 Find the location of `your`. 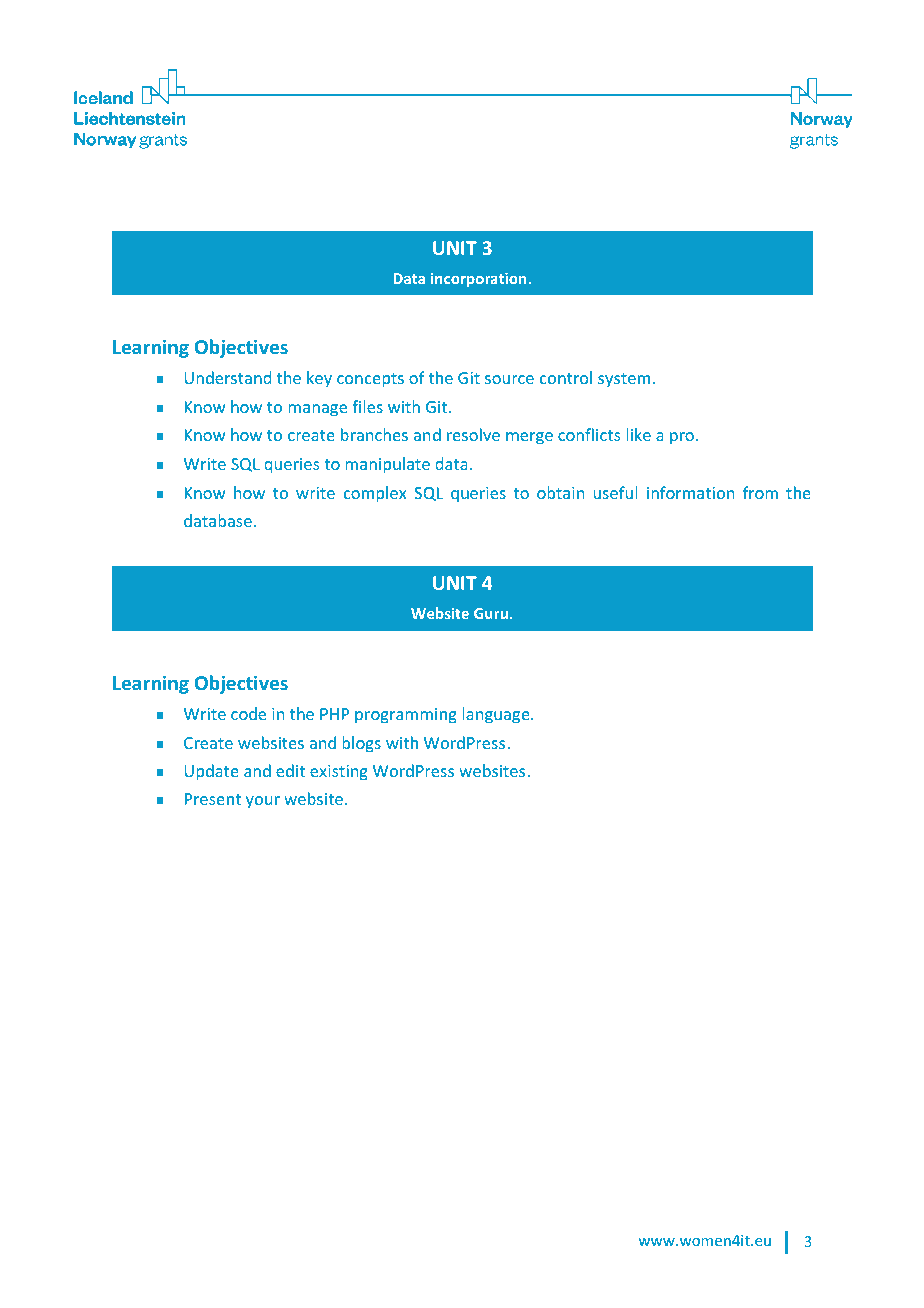

your is located at coordinates (263, 802).
